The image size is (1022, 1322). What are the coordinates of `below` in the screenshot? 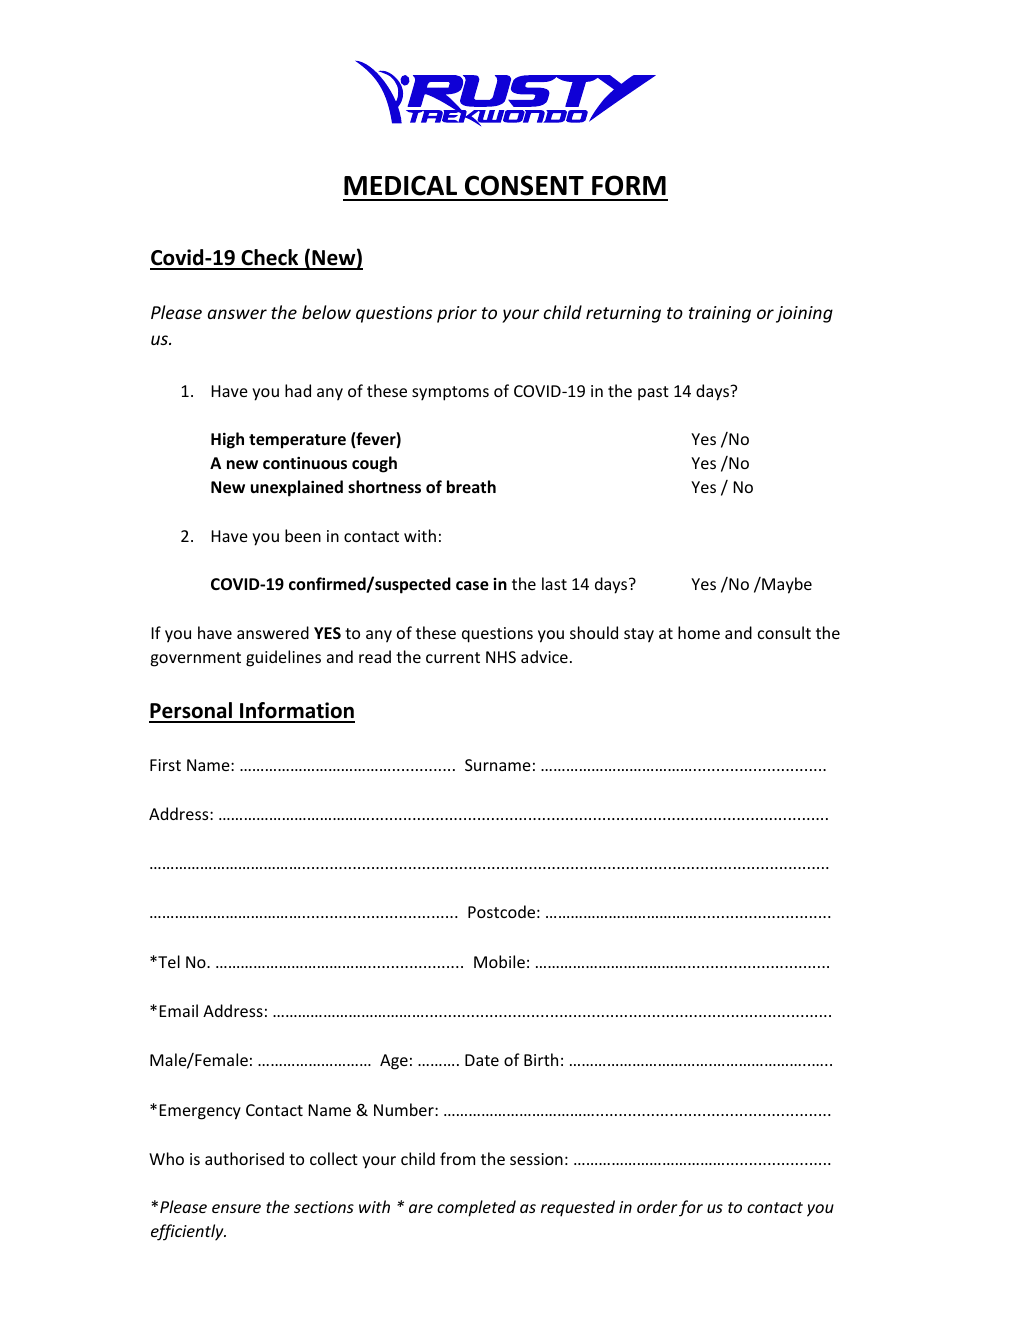 It's located at (326, 312).
